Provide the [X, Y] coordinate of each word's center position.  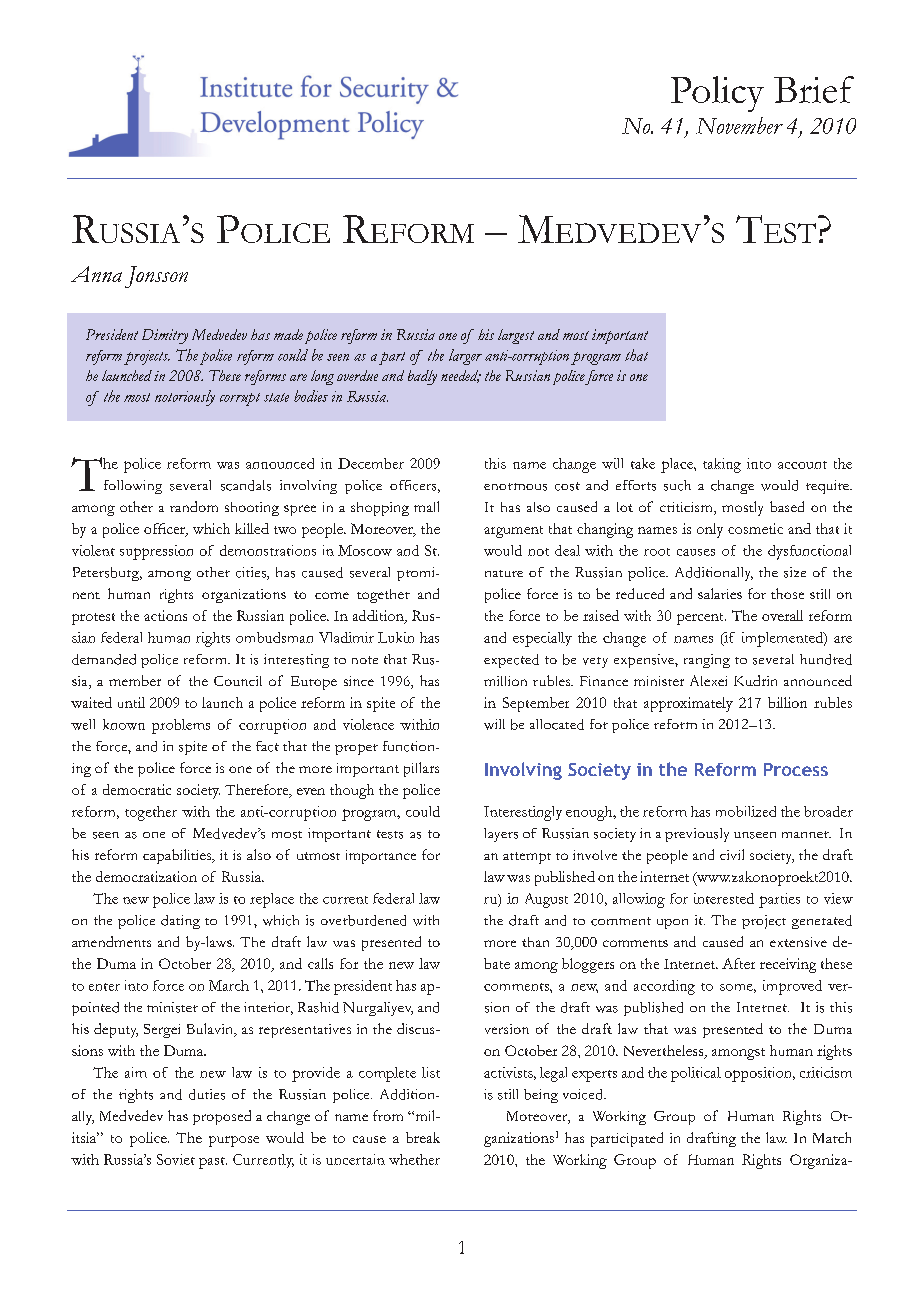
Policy [717, 94]
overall [782, 615]
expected [511, 661]
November [739, 125]
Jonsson [156, 277]
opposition [759, 1074]
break [423, 1137]
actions [165, 615]
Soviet [176, 1159]
